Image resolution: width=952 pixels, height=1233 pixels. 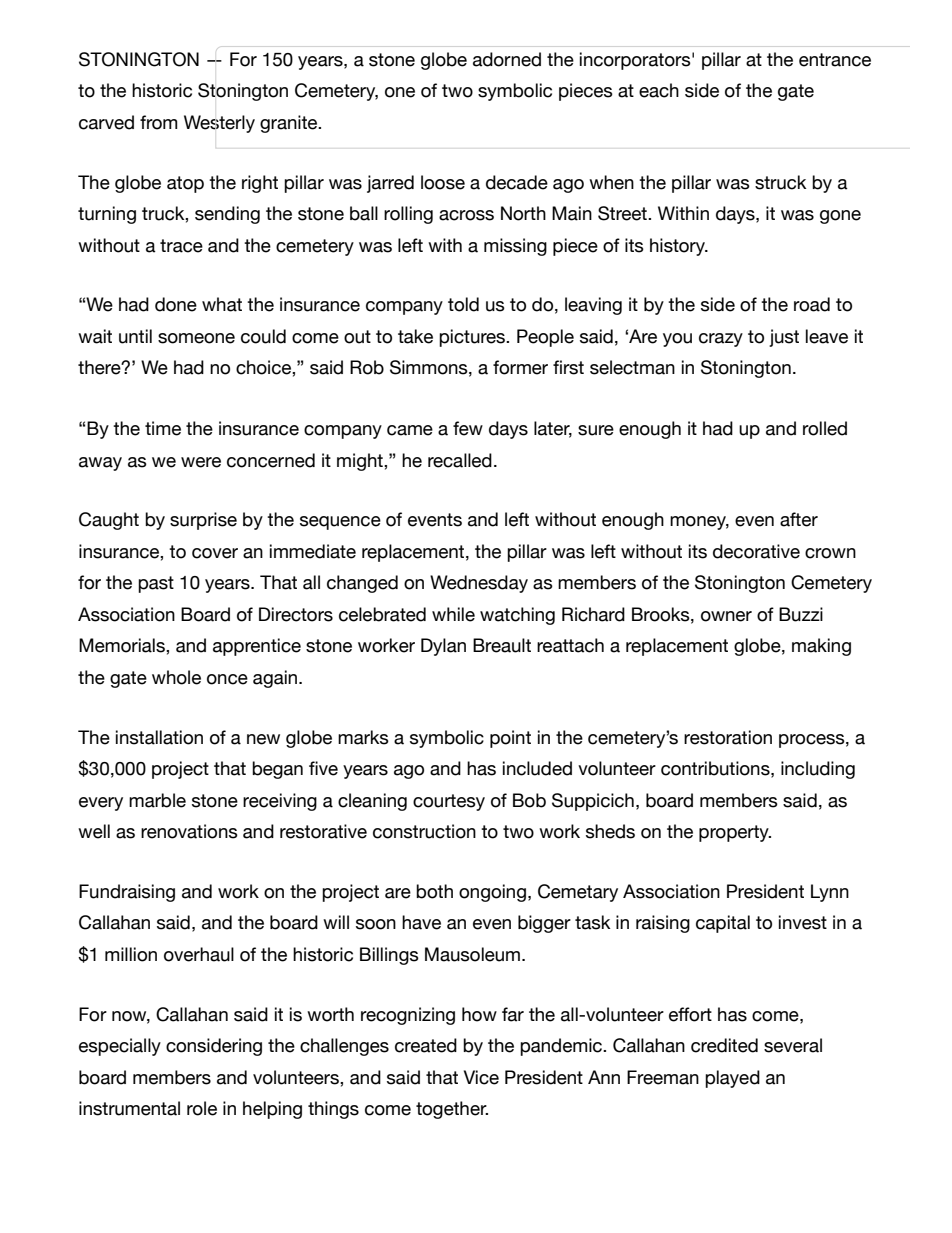 What do you see at coordinates (812, 304) in the screenshot?
I see `road` at bounding box center [812, 304].
